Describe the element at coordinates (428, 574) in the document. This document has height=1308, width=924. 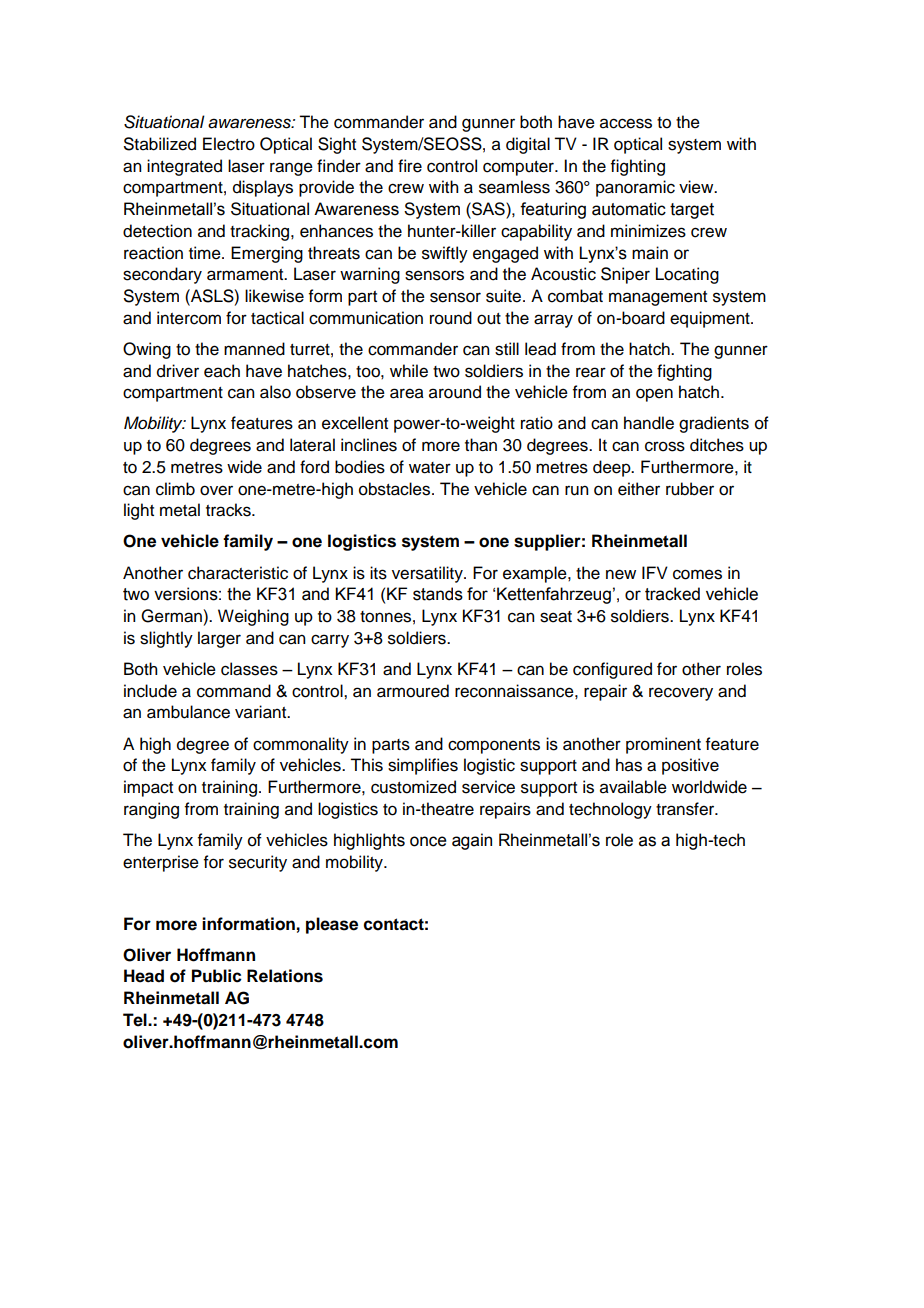
I see `versatility` at that location.
